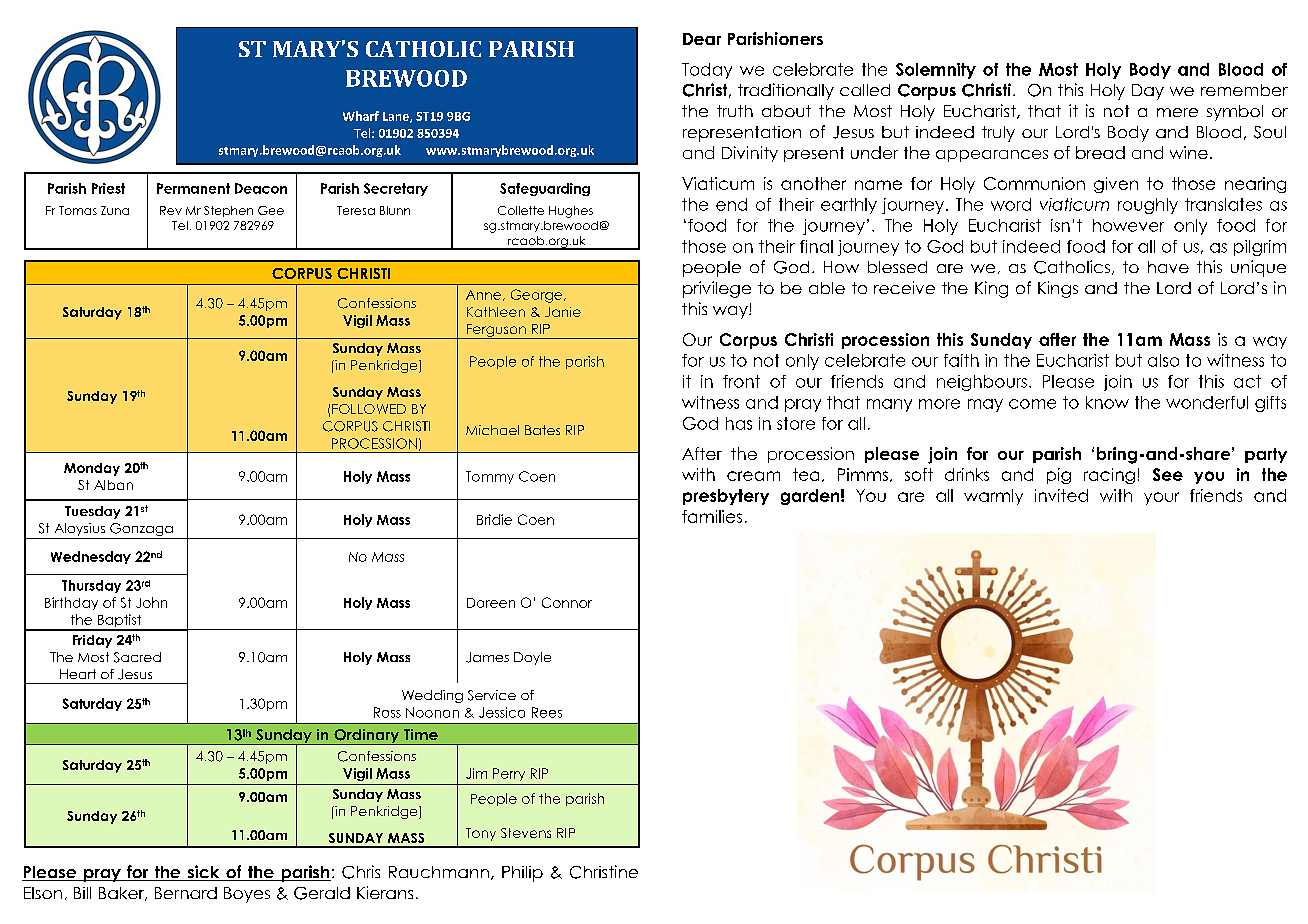 This document has height=924, width=1308. I want to click on sick, so click(203, 873).
